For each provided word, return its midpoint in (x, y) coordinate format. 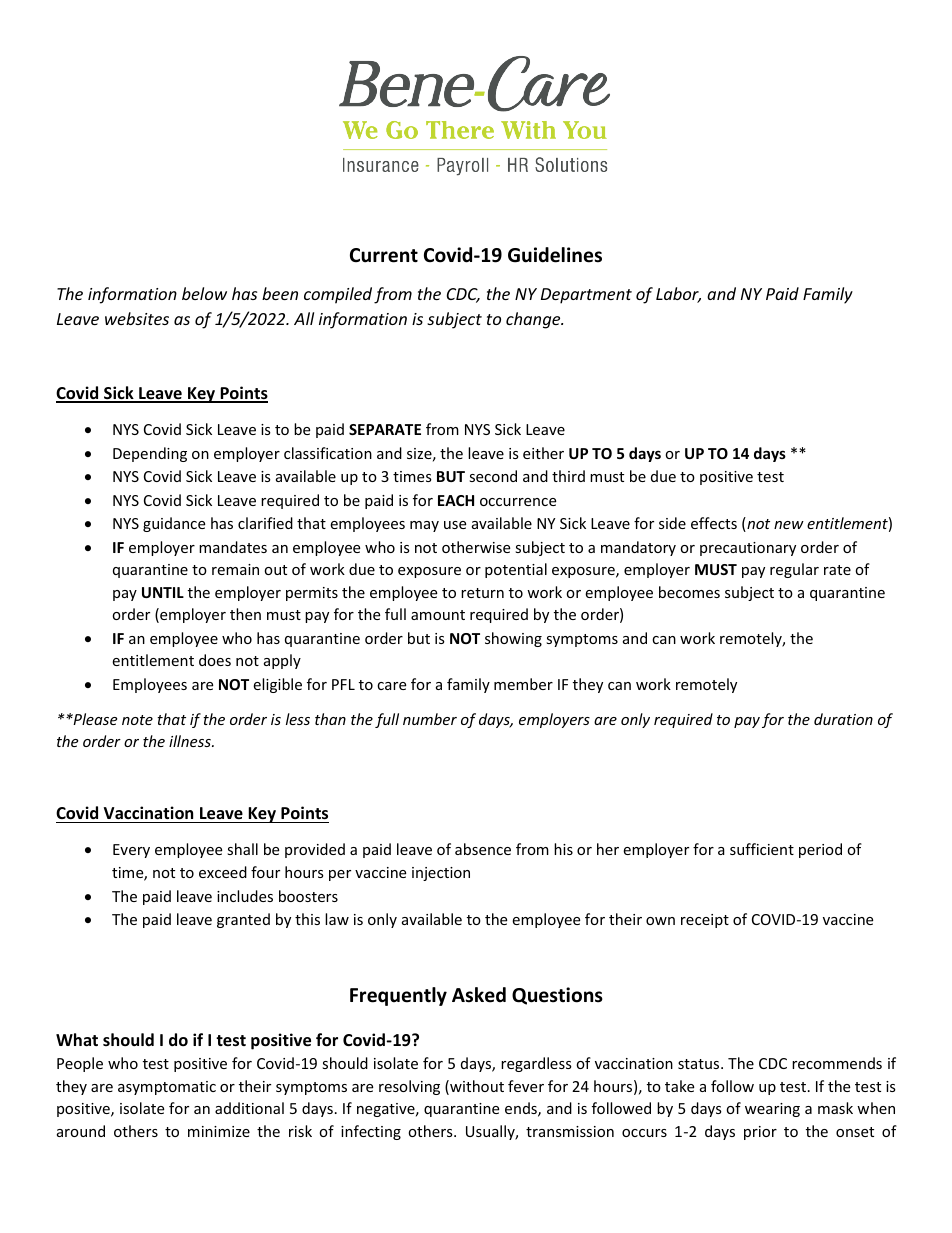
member (523, 684)
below (204, 293)
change (534, 320)
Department (586, 296)
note (137, 720)
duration (843, 719)
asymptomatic (167, 1088)
